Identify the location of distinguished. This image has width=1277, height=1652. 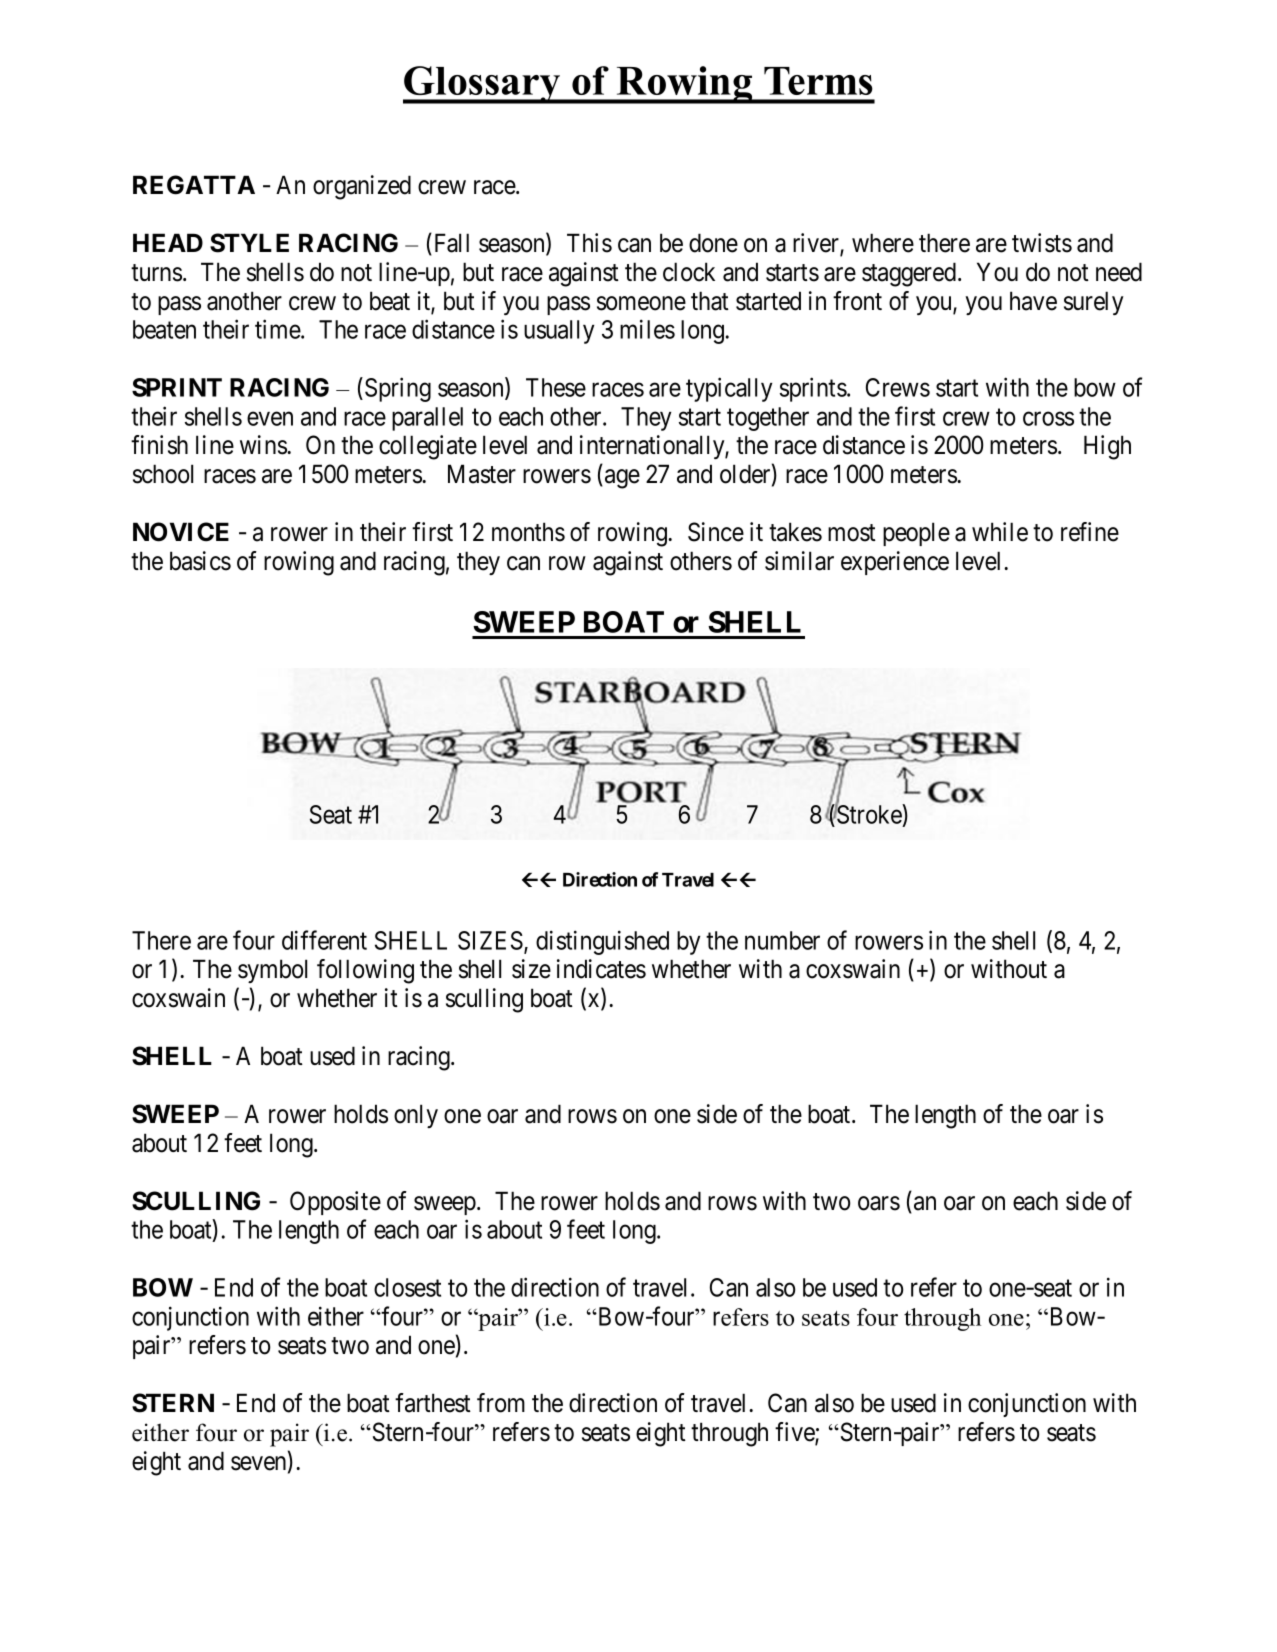
(602, 942).
